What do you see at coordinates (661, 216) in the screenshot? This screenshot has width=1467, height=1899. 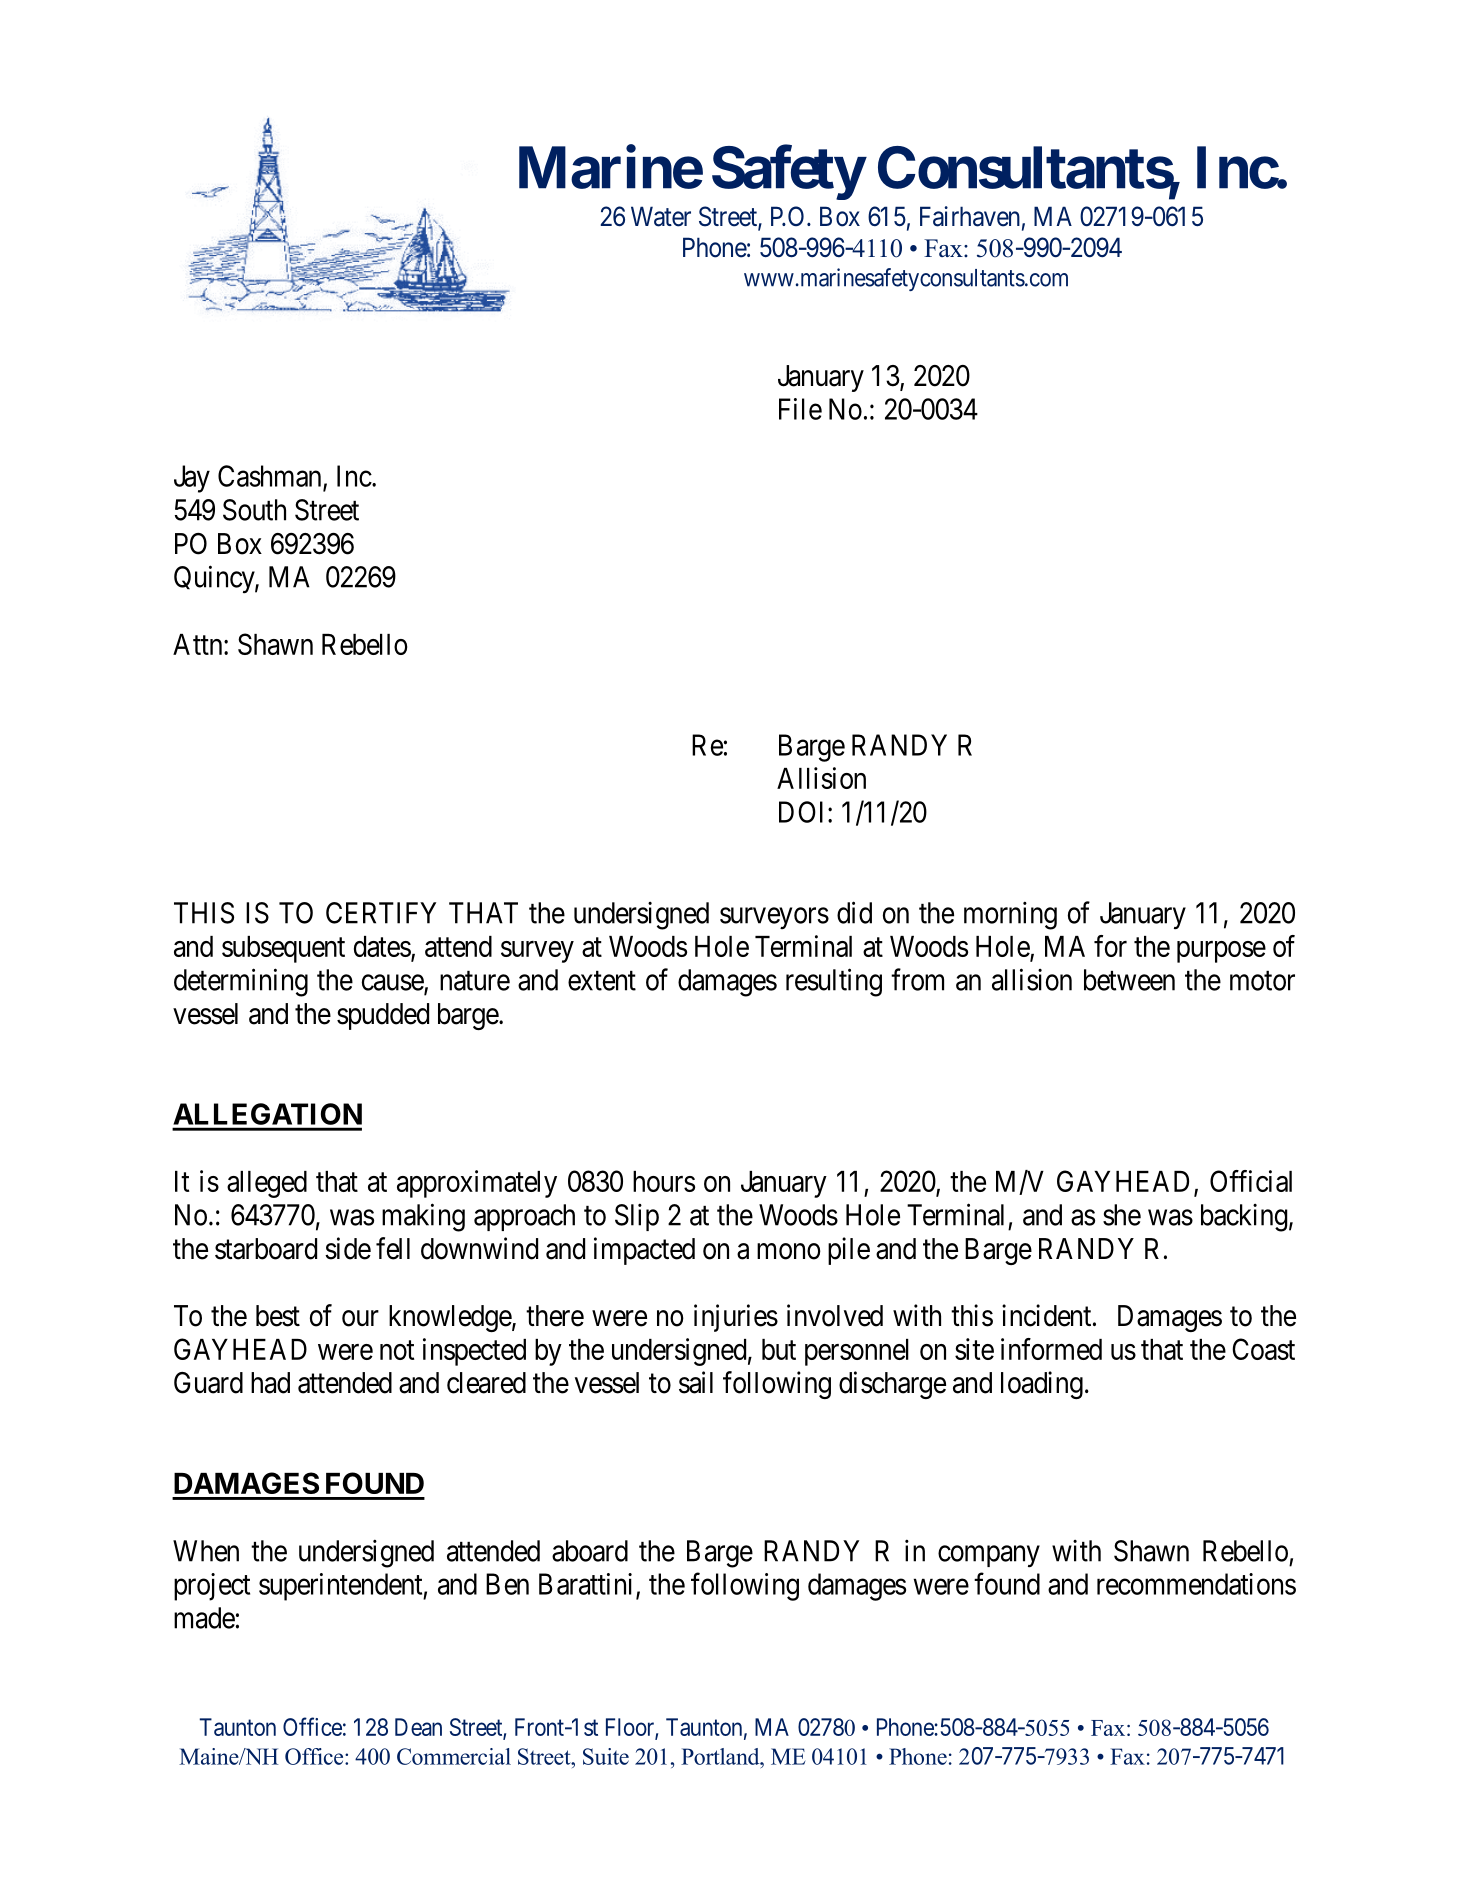 I see `Water` at bounding box center [661, 216].
